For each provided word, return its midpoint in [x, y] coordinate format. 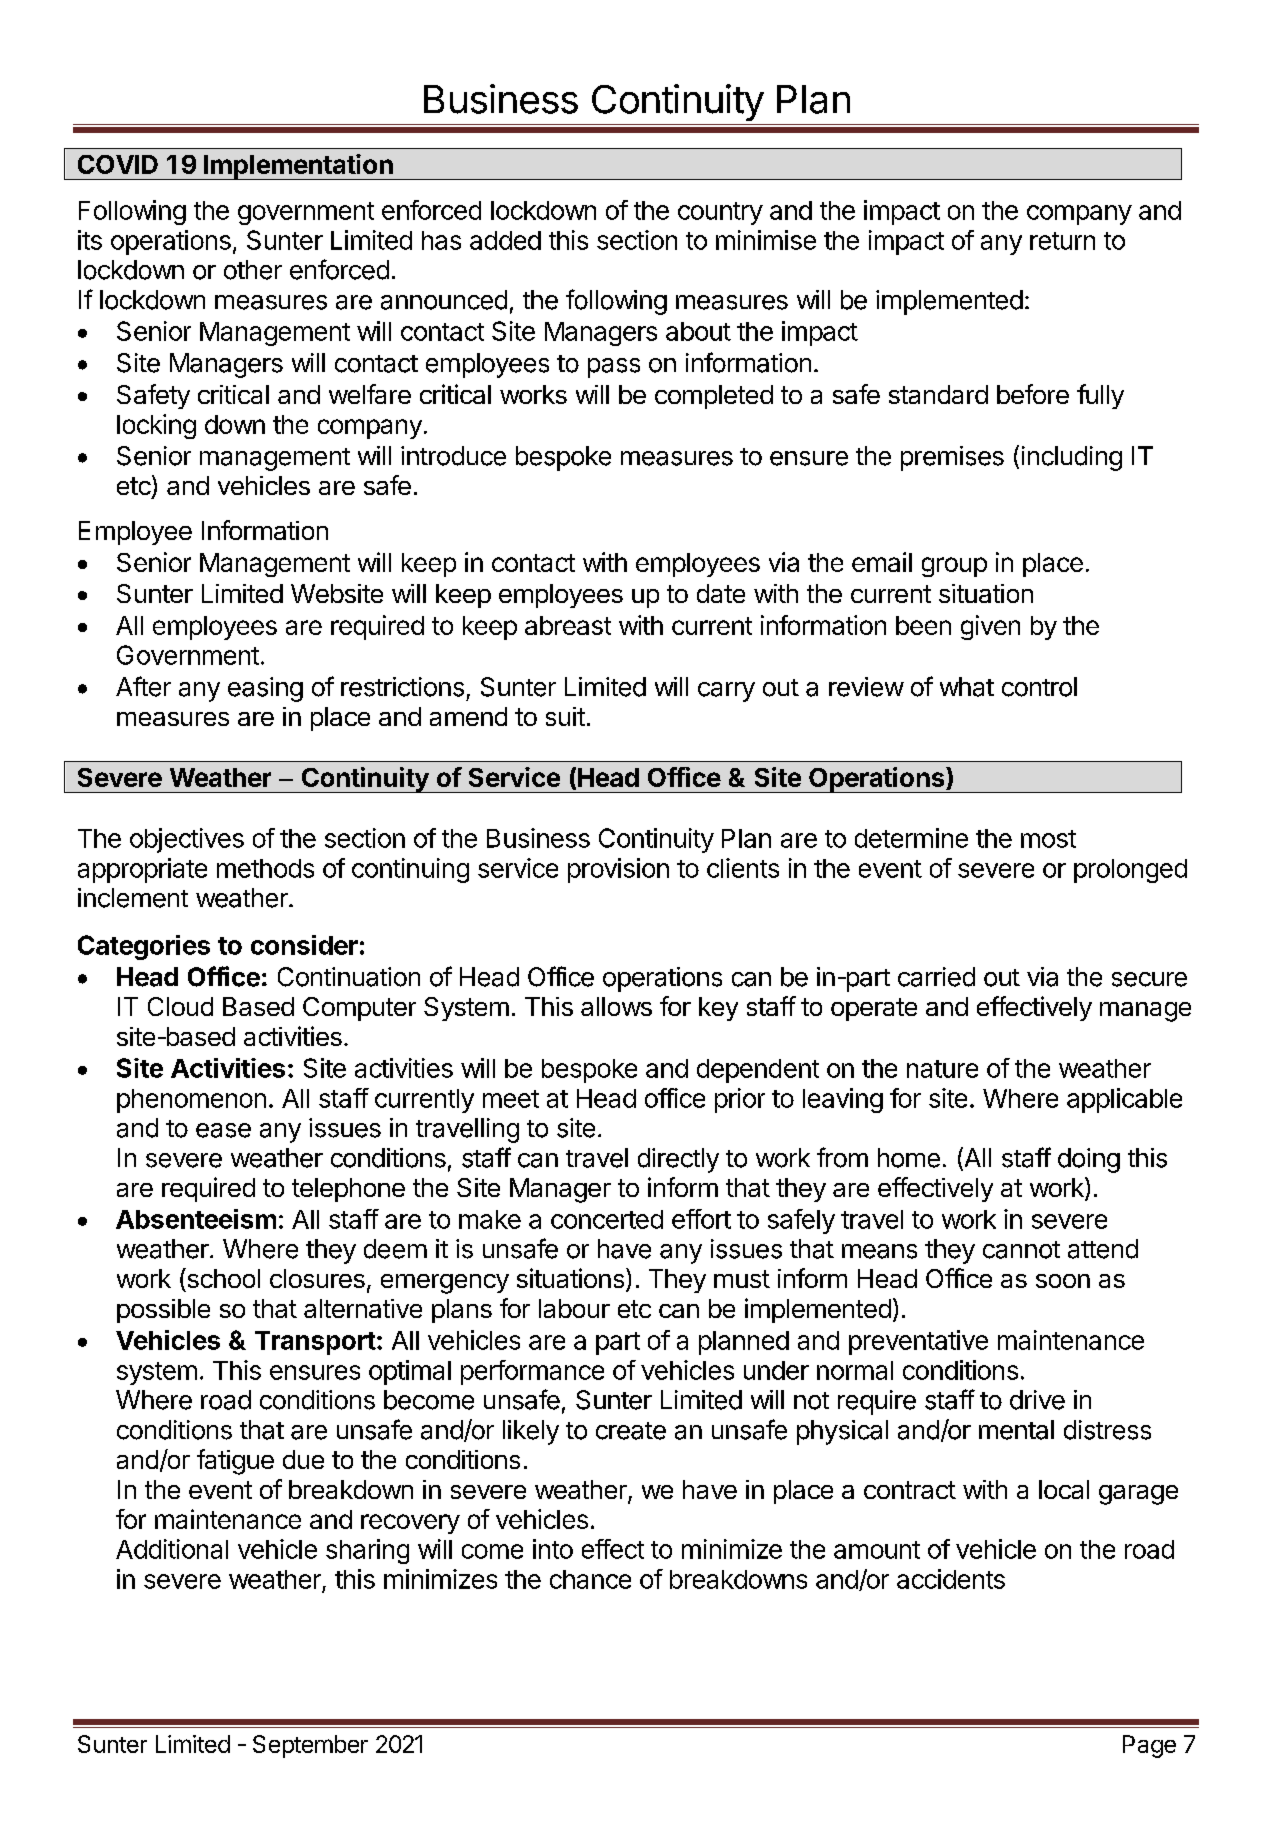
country [720, 213]
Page [1149, 1746]
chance [590, 1579]
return [1062, 241]
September [310, 1746]
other [253, 270]
